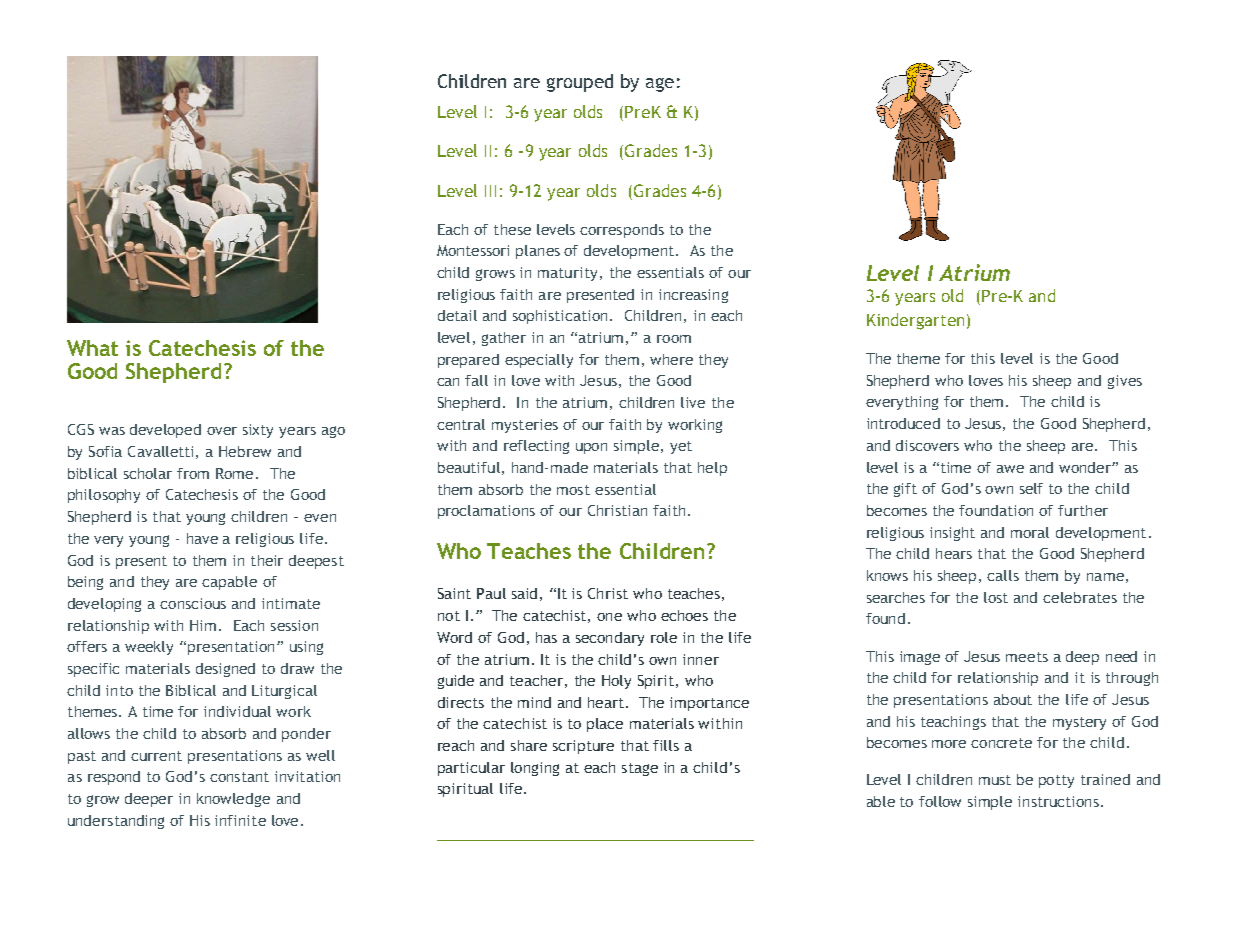  Describe the element at coordinates (92, 348) in the screenshot. I see `What` at that location.
